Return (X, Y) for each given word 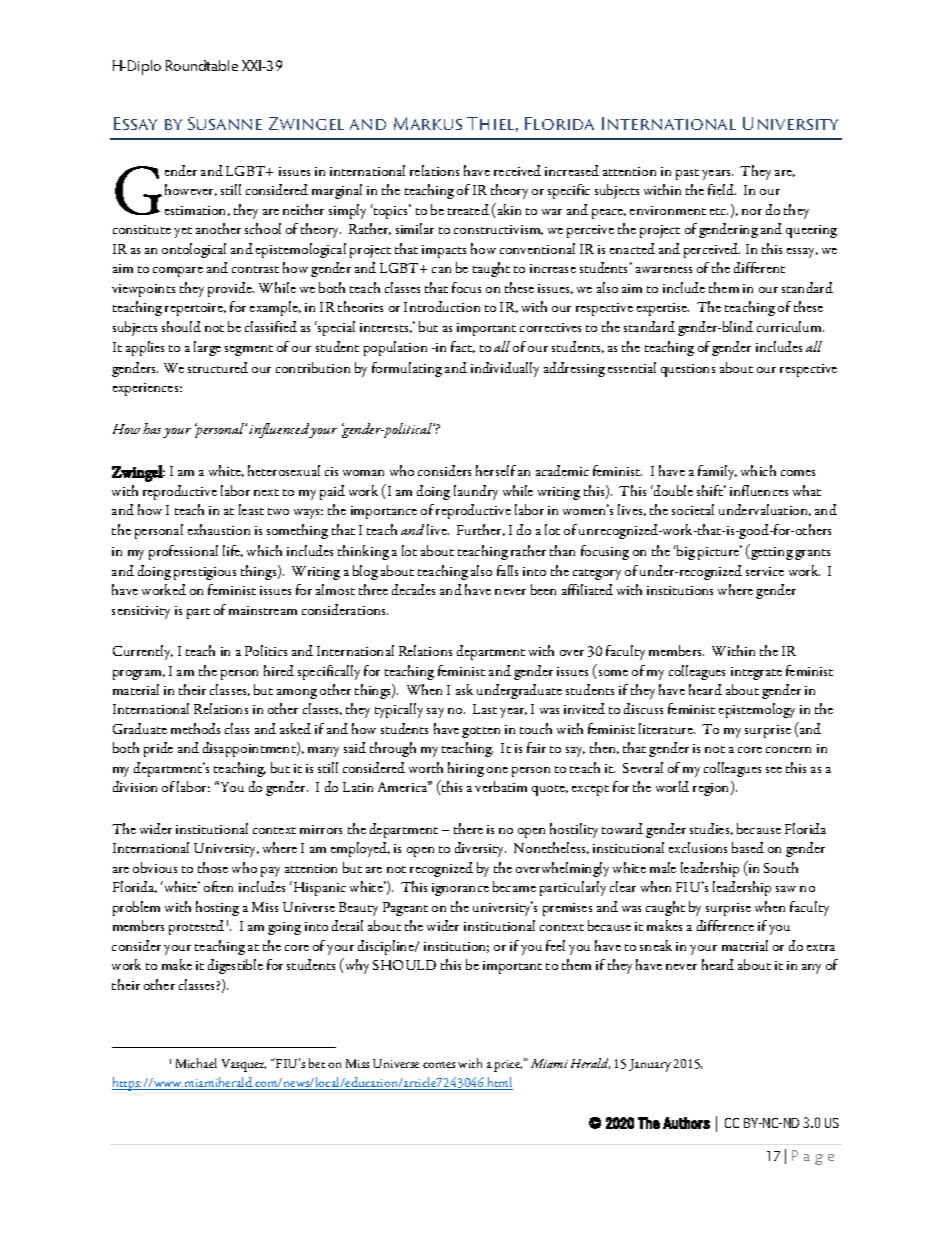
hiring (466, 769)
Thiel (492, 124)
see (774, 770)
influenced (279, 430)
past (687, 174)
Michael (196, 1063)
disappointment (250, 749)
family (717, 472)
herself (496, 470)
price (508, 1066)
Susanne (225, 123)
